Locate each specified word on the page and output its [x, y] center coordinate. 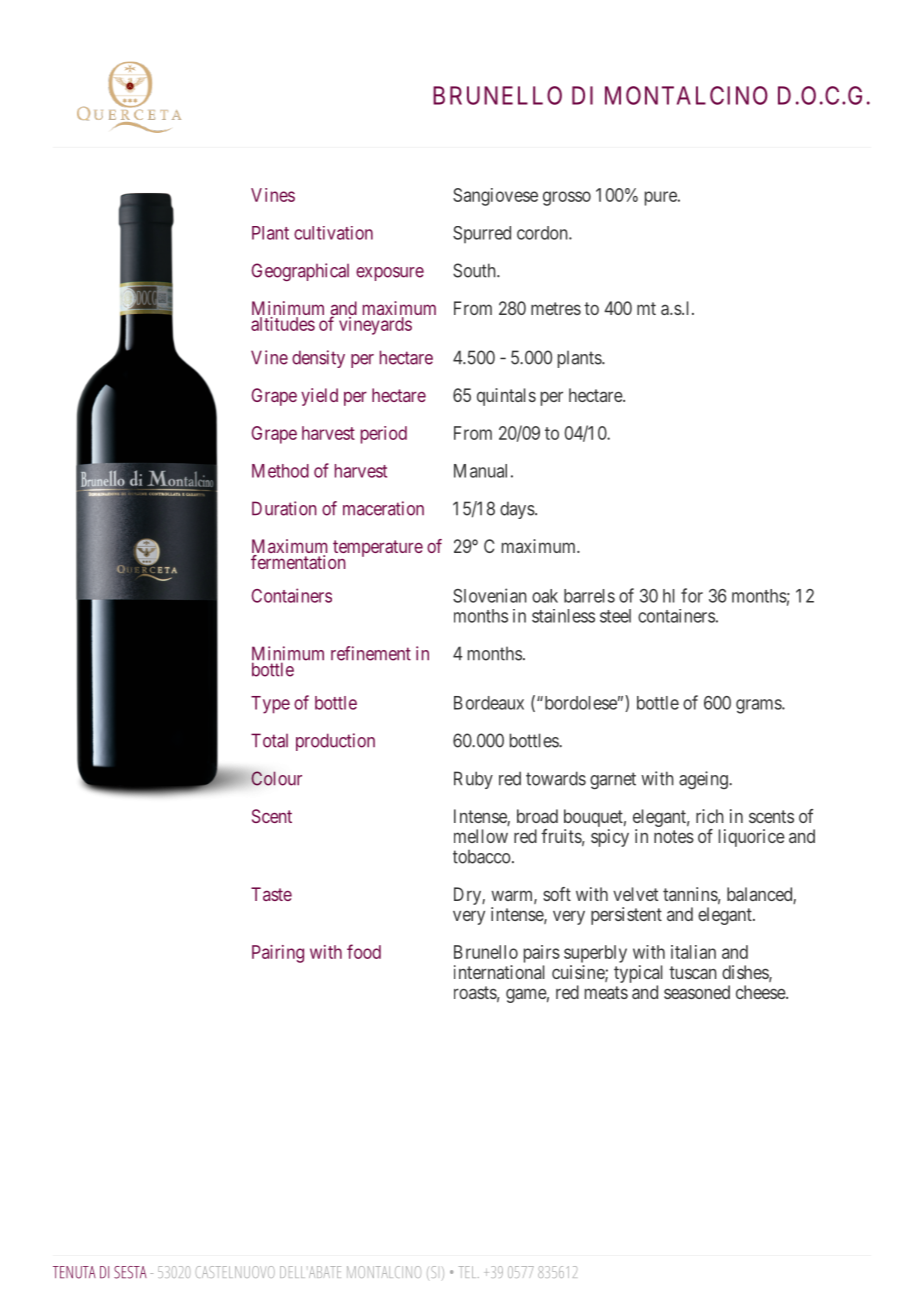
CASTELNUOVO [235, 1272]
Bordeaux [489, 703]
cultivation [333, 233]
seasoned [697, 992]
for [692, 595]
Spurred [482, 234]
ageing [704, 780]
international [499, 972]
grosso [567, 198]
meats [606, 992]
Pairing [278, 954]
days [518, 510]
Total [269, 740]
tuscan [693, 972]
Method [280, 471]
